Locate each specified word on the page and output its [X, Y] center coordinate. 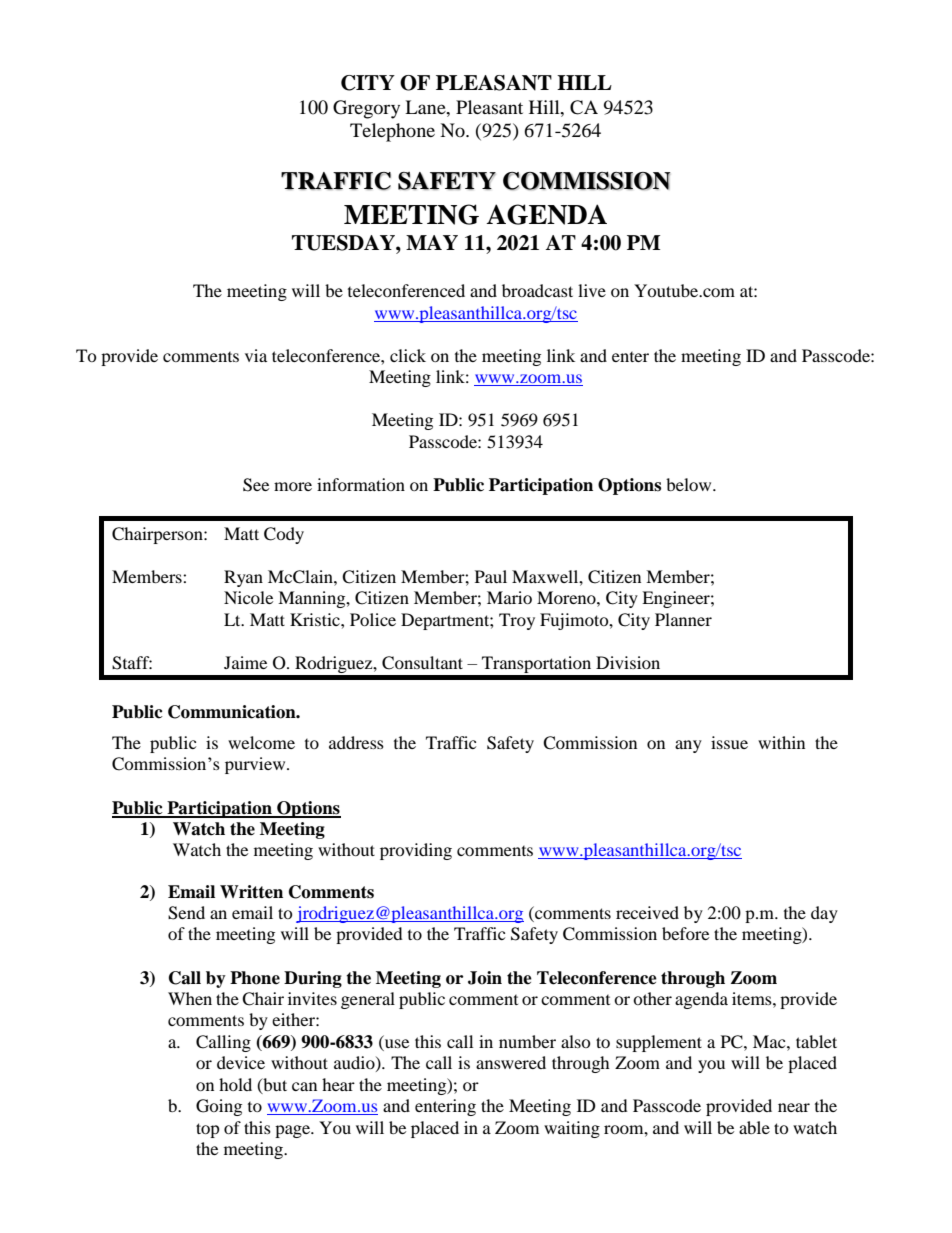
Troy [517, 621]
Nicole [248, 597]
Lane [426, 107]
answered [511, 1062]
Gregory [366, 109]
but [274, 1085]
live [592, 290]
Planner [683, 619]
